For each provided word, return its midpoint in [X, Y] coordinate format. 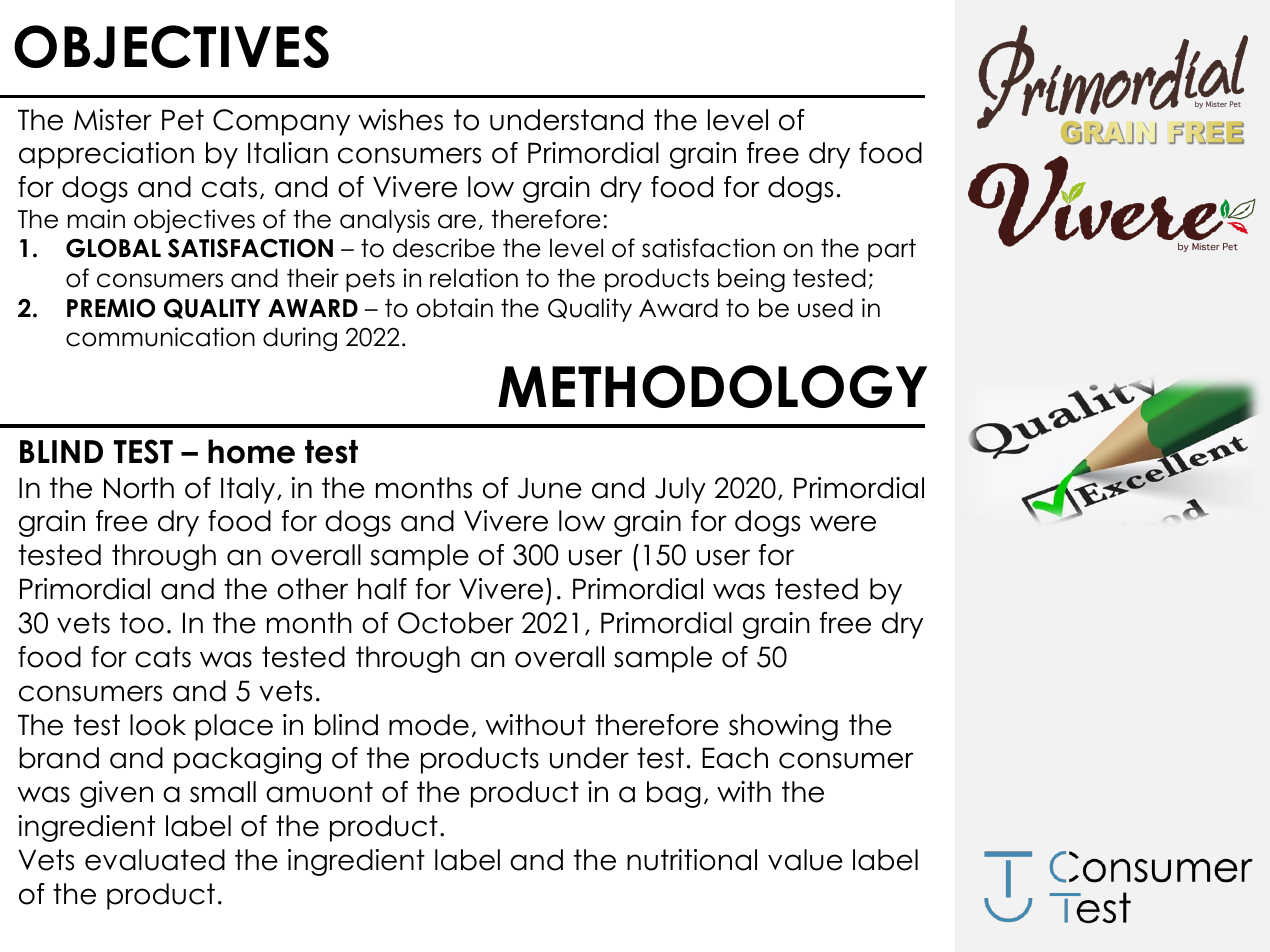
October [456, 623]
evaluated [155, 860]
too [142, 623]
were [843, 523]
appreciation [106, 155]
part [892, 250]
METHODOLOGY [712, 386]
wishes [400, 120]
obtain [454, 308]
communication [160, 337]
